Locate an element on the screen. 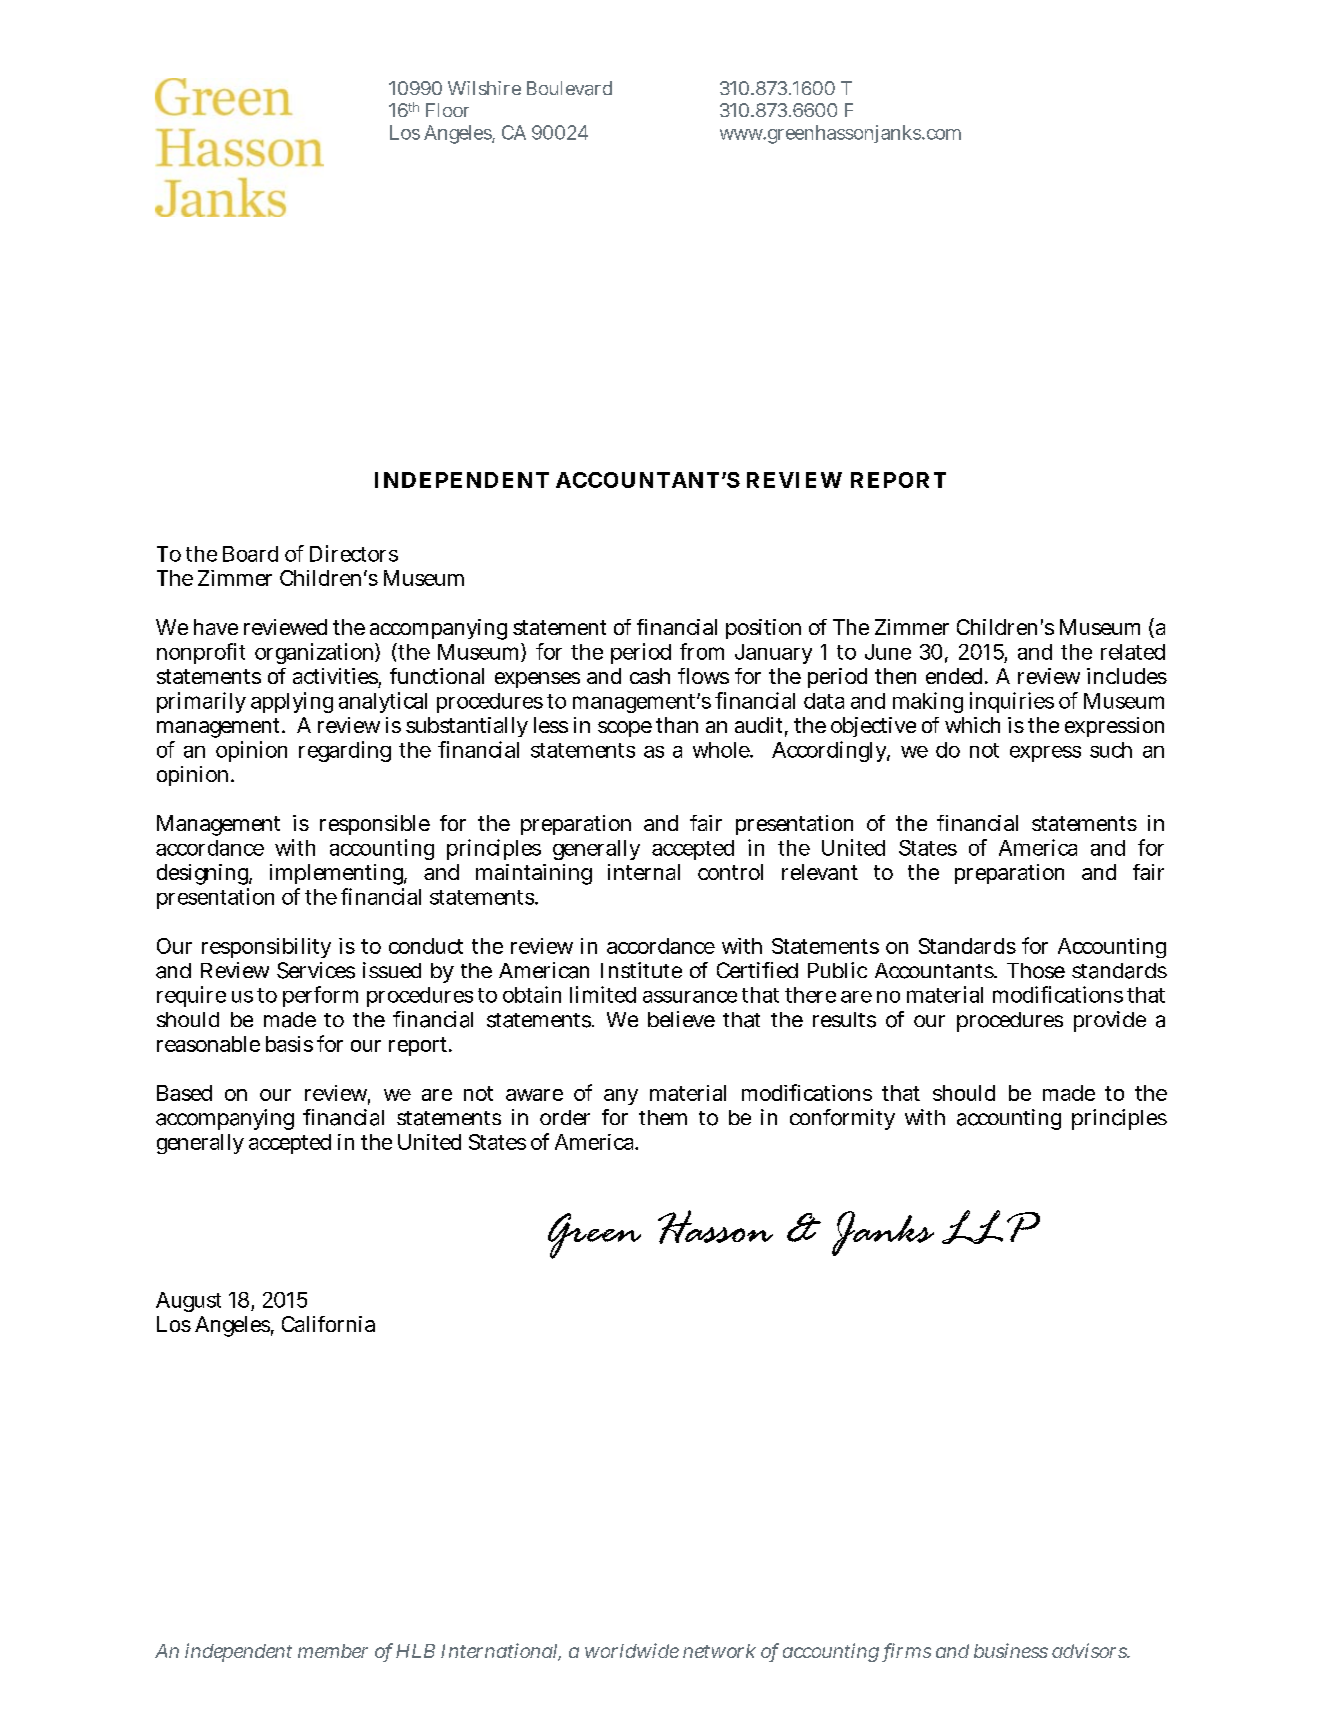 This screenshot has width=1321, height=1709. Floor is located at coordinates (447, 110).
